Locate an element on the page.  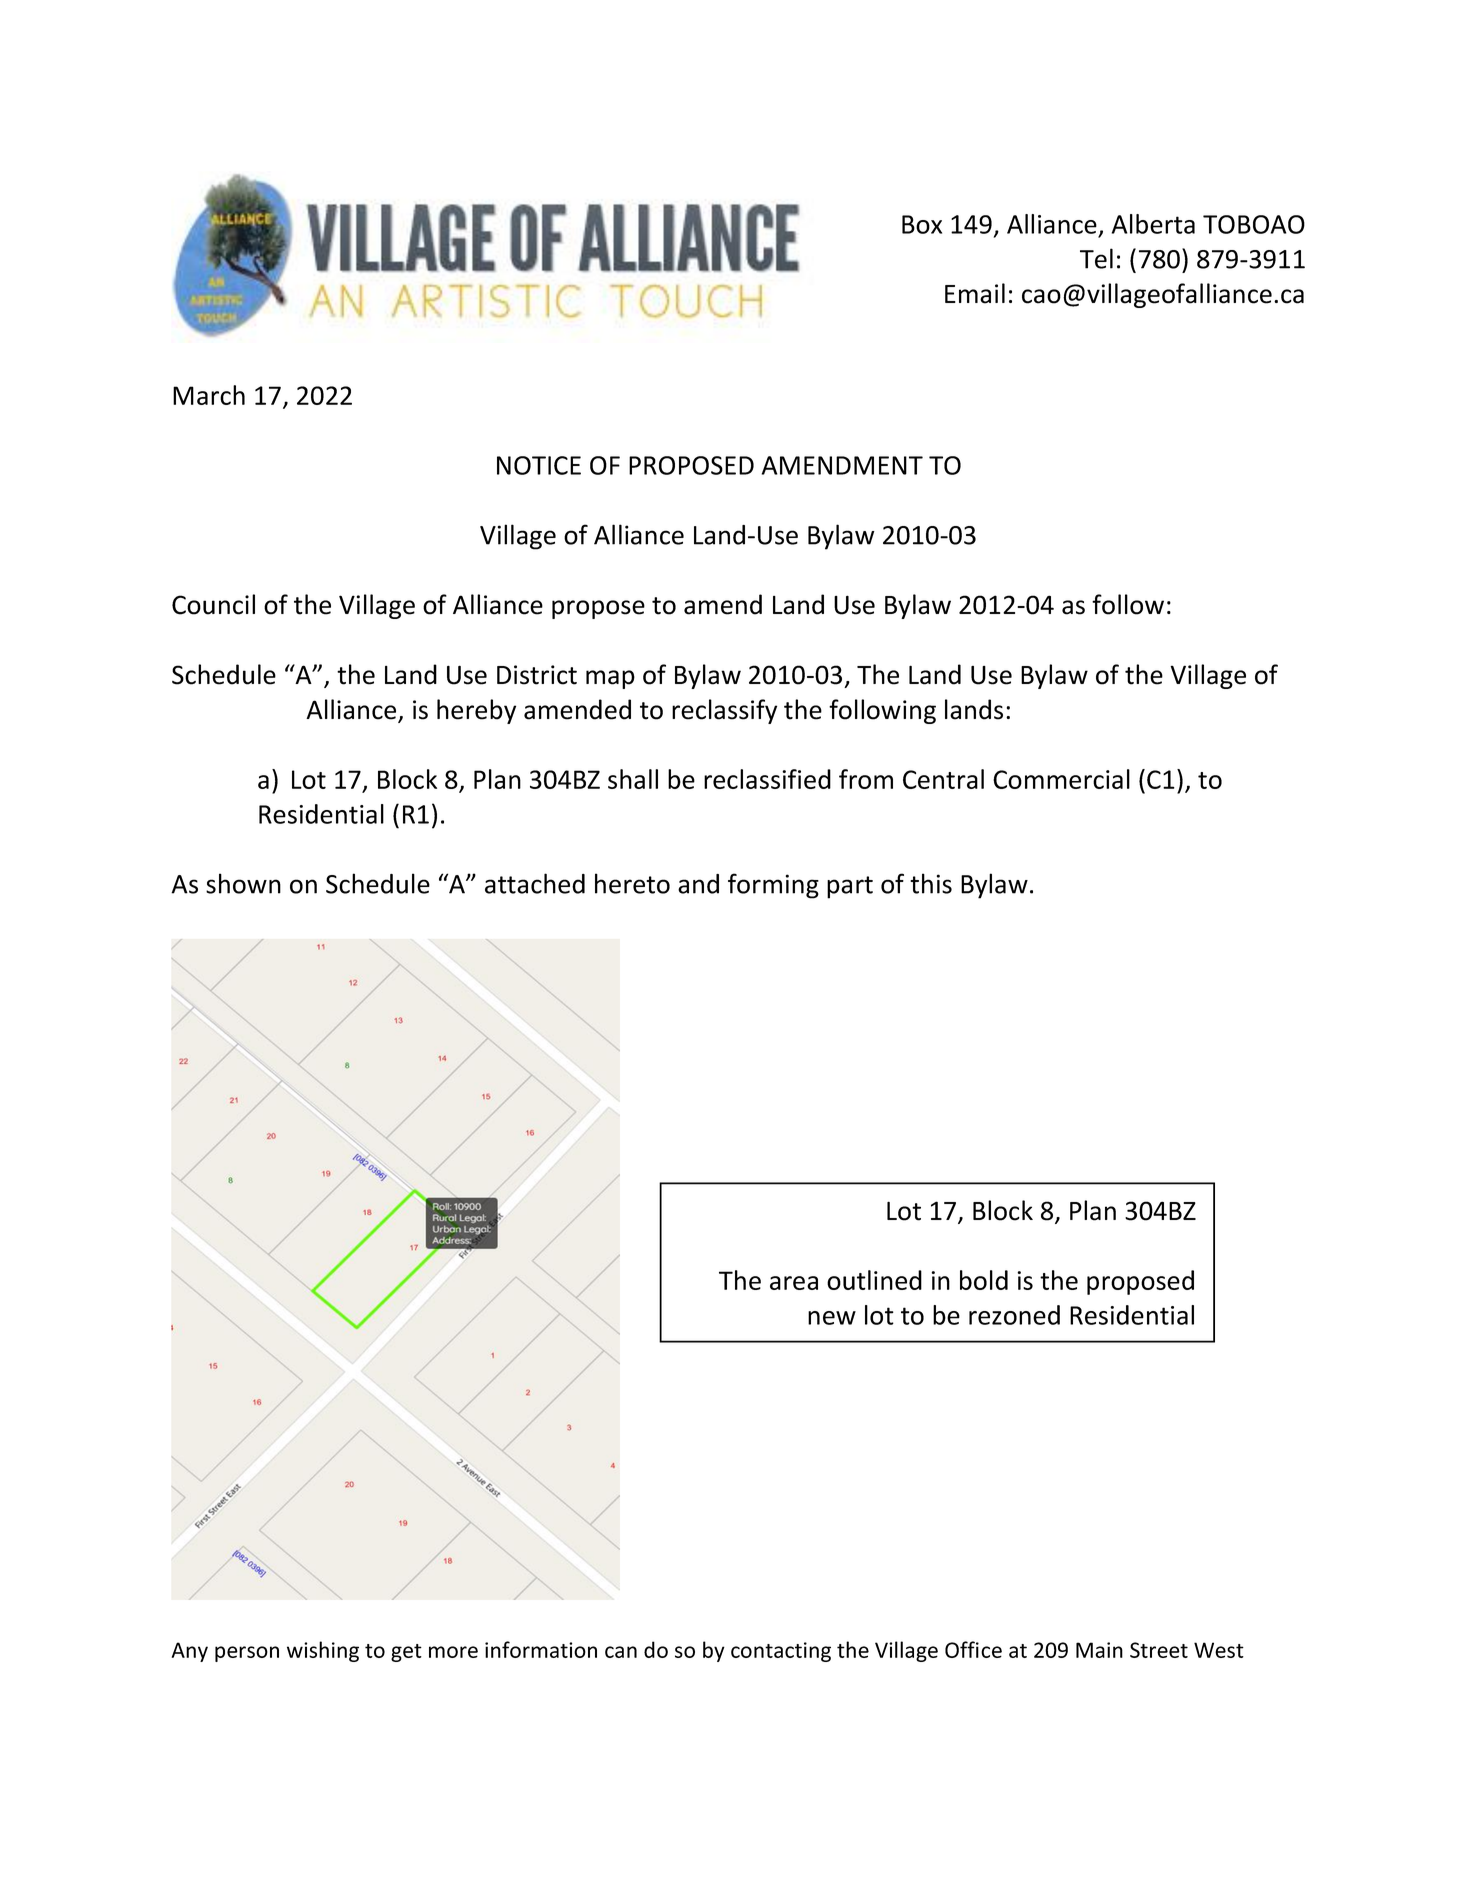
forming is located at coordinates (773, 886).
